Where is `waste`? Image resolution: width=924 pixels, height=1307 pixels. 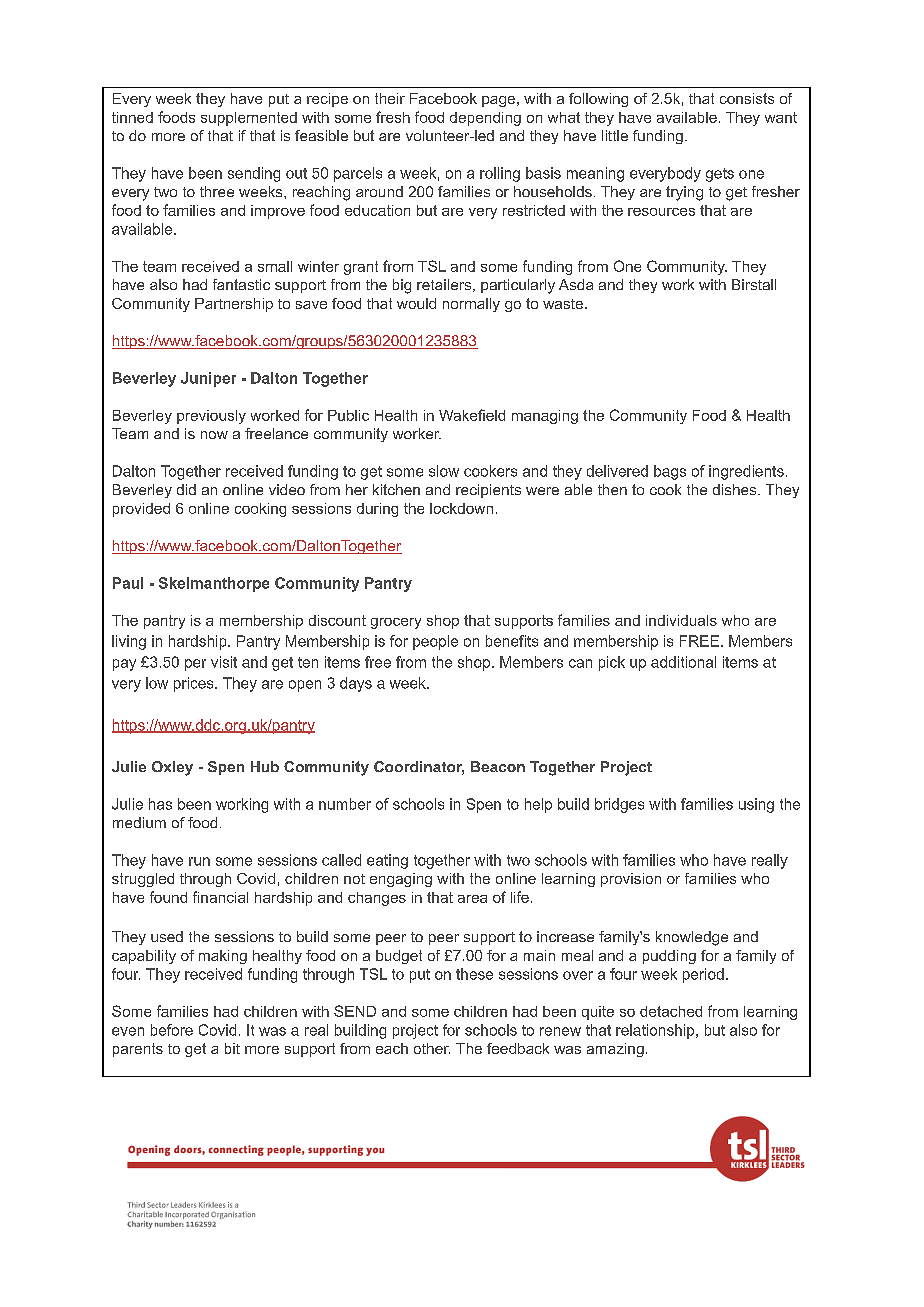
waste is located at coordinates (563, 304).
